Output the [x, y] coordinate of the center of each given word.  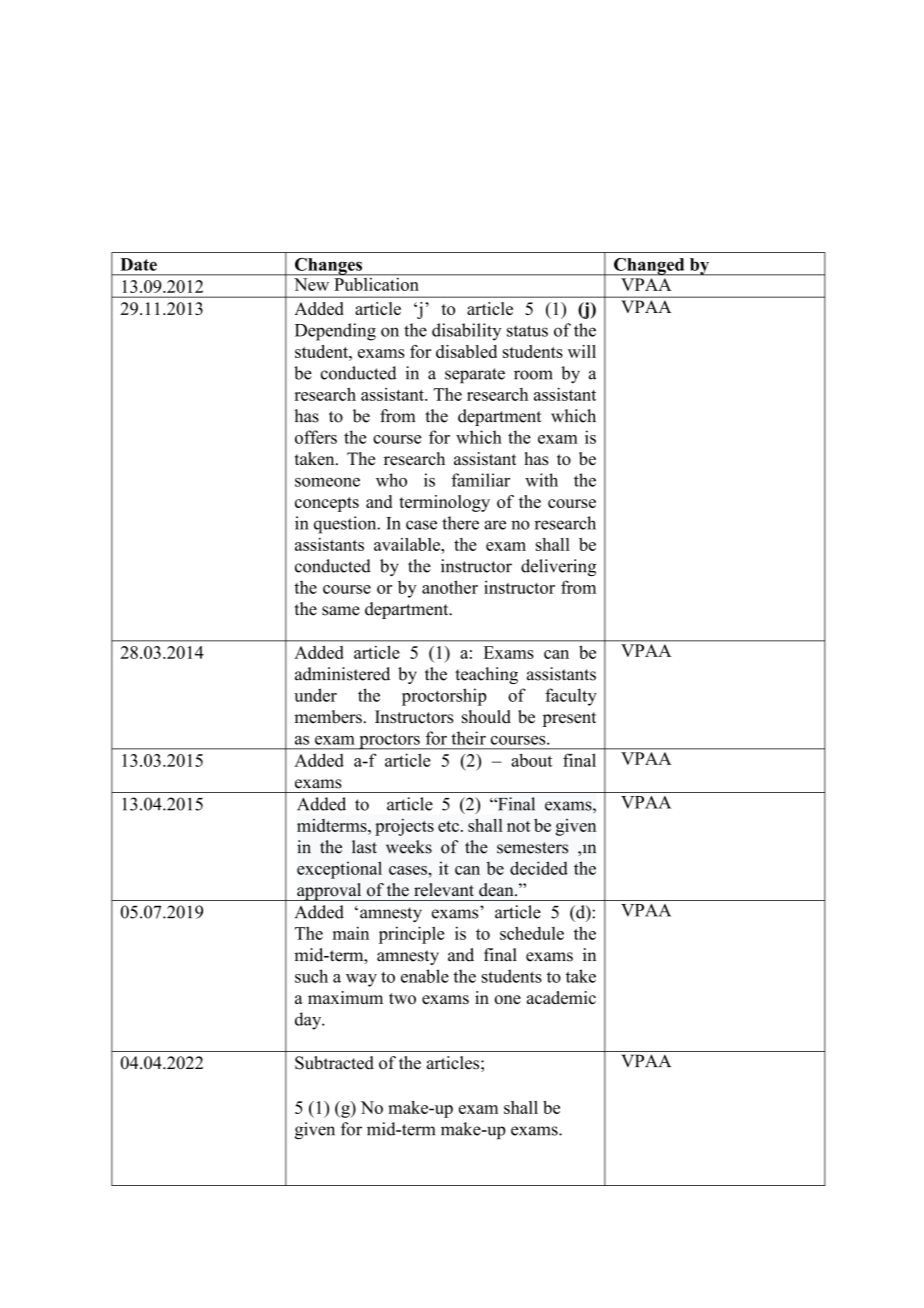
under [315, 695]
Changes [328, 267]
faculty [571, 697]
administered [342, 674]
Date [138, 264]
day [309, 1021]
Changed [649, 267]
